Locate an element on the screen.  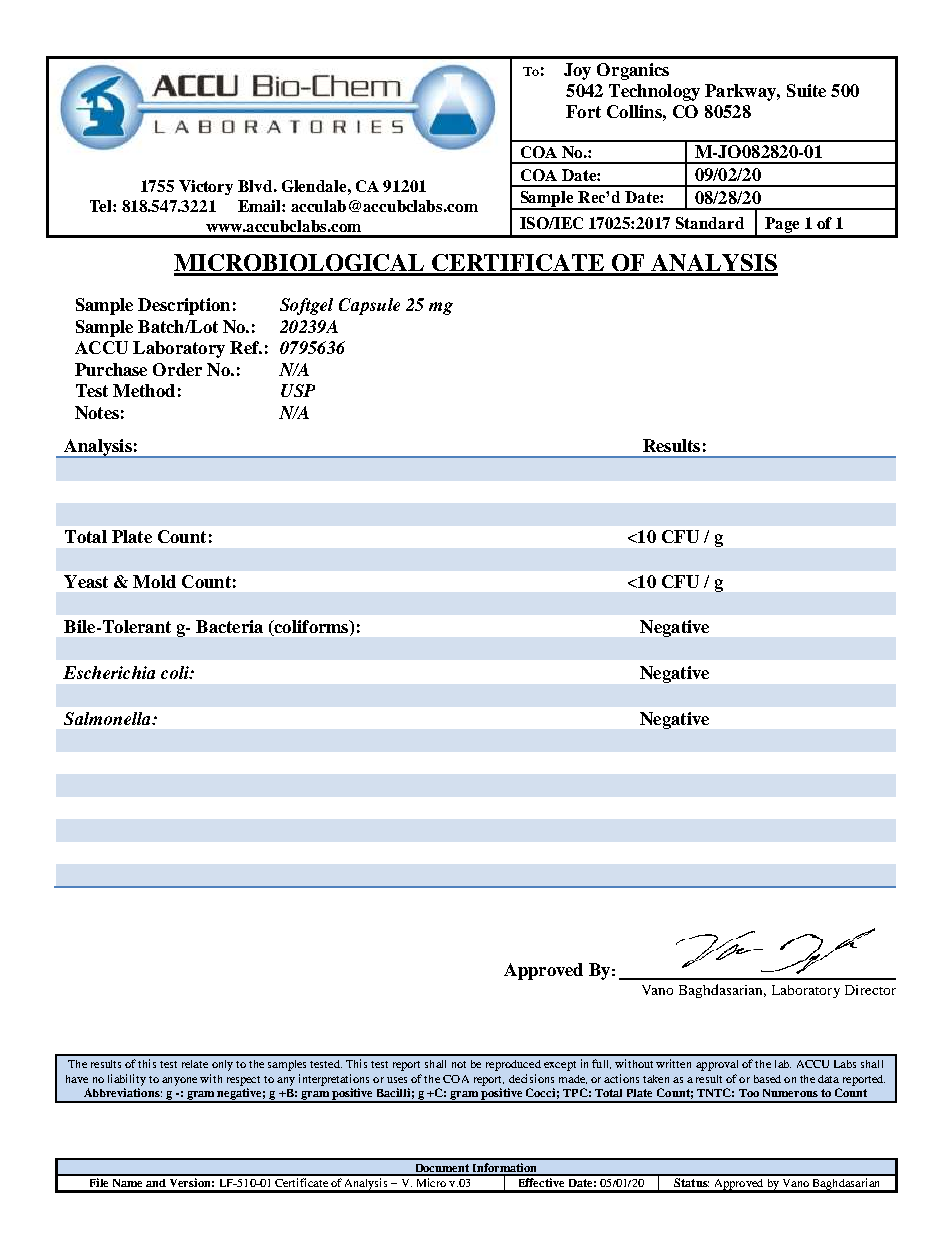
decisions is located at coordinates (531, 1078).
